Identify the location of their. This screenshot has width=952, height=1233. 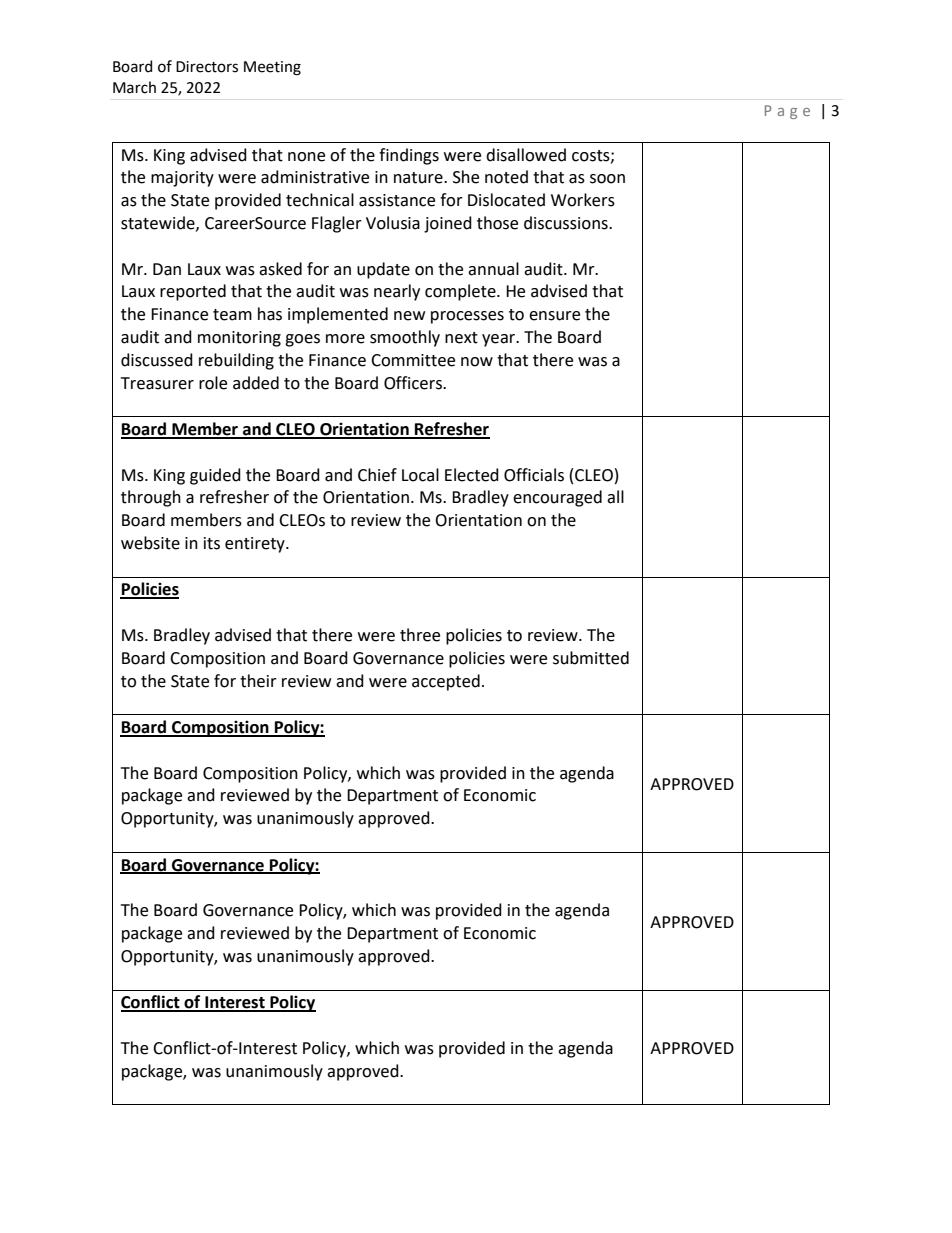
(258, 681).
